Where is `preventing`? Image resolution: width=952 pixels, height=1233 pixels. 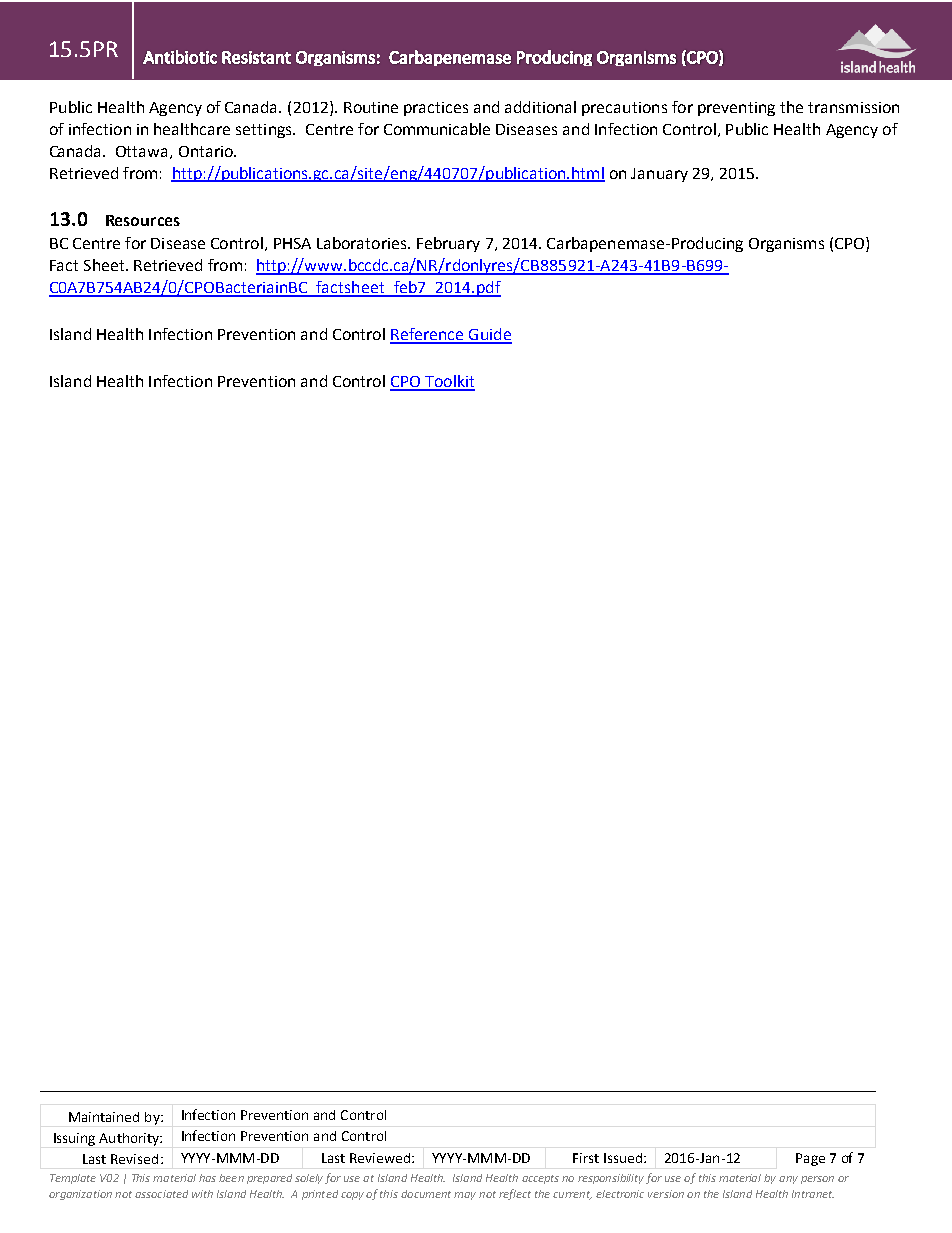 preventing is located at coordinates (736, 109).
